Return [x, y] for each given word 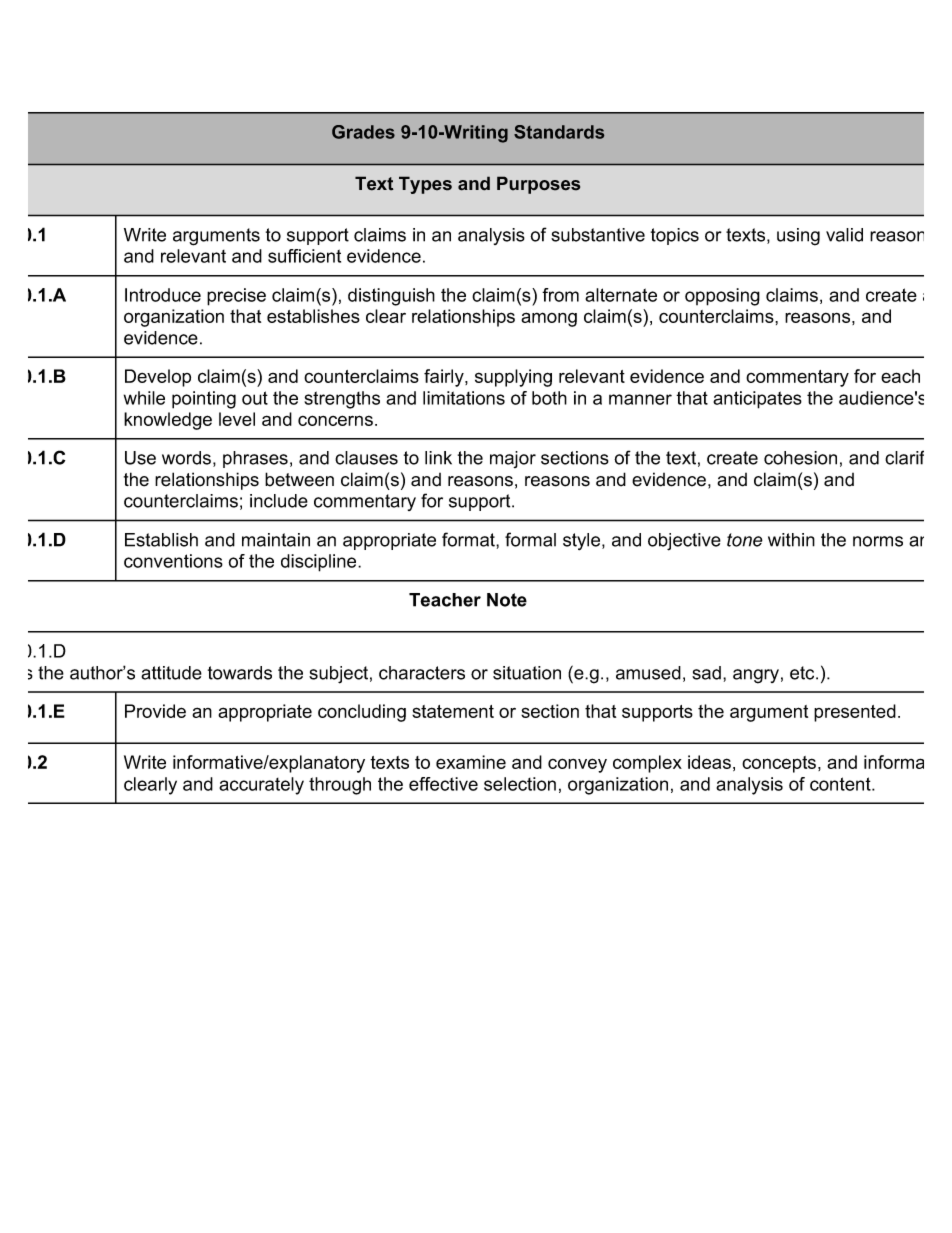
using [798, 237]
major [513, 459]
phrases [255, 459]
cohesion [800, 458]
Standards [559, 132]
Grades [363, 132]
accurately [261, 786]
